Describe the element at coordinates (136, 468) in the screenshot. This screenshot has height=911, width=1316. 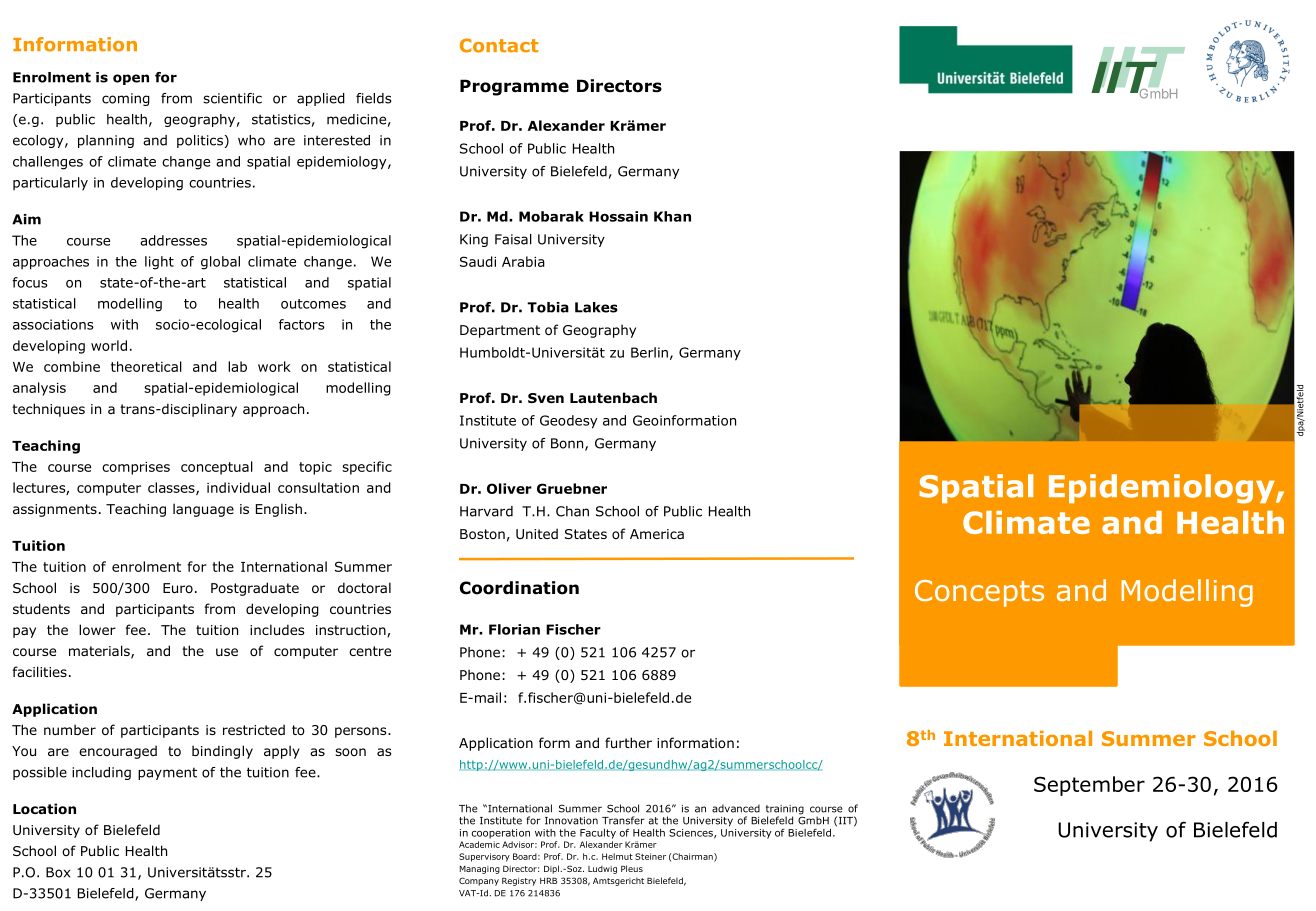
I see `comprises` at that location.
